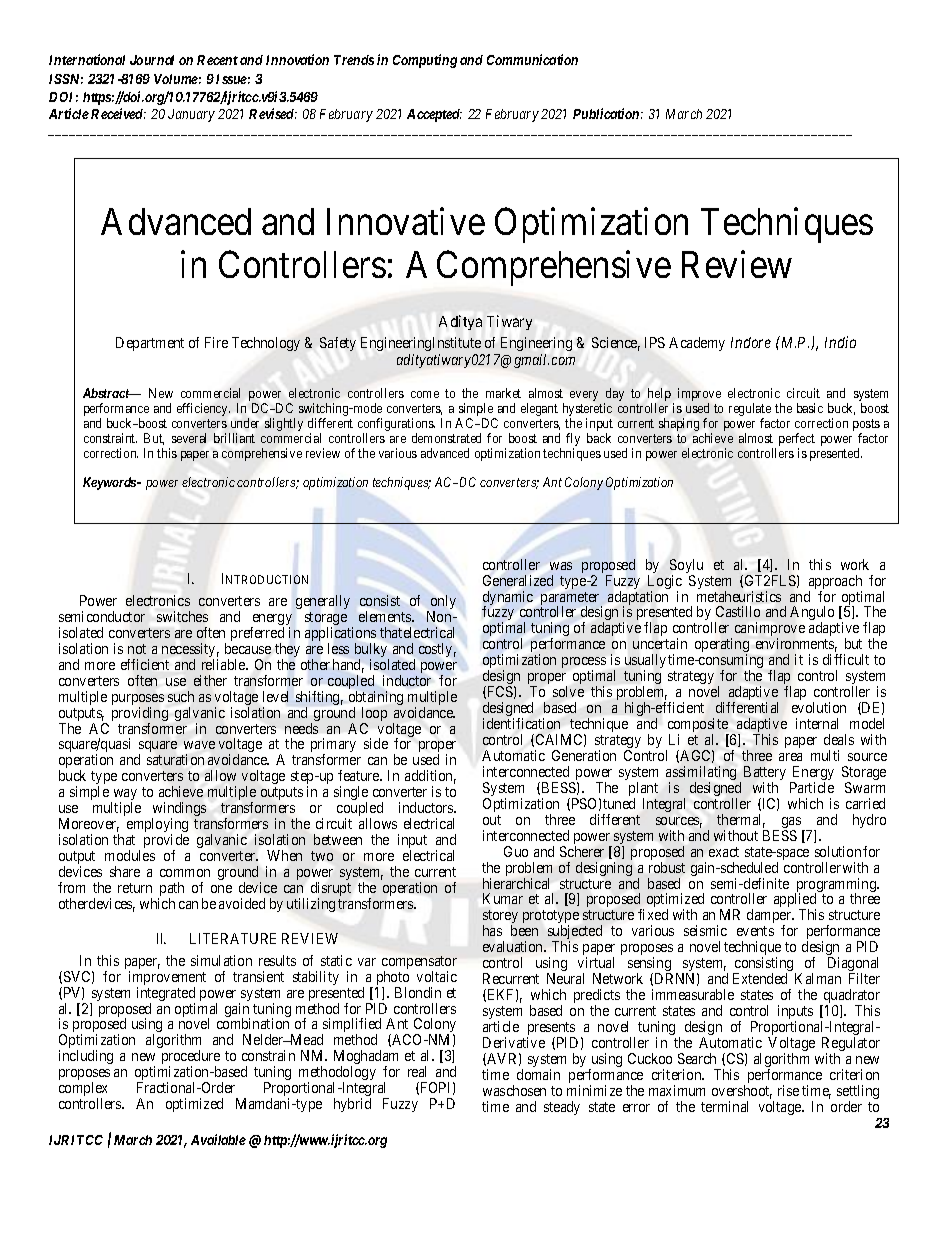  Describe the element at coordinates (788, 1090) in the image. I see `rise` at that location.
